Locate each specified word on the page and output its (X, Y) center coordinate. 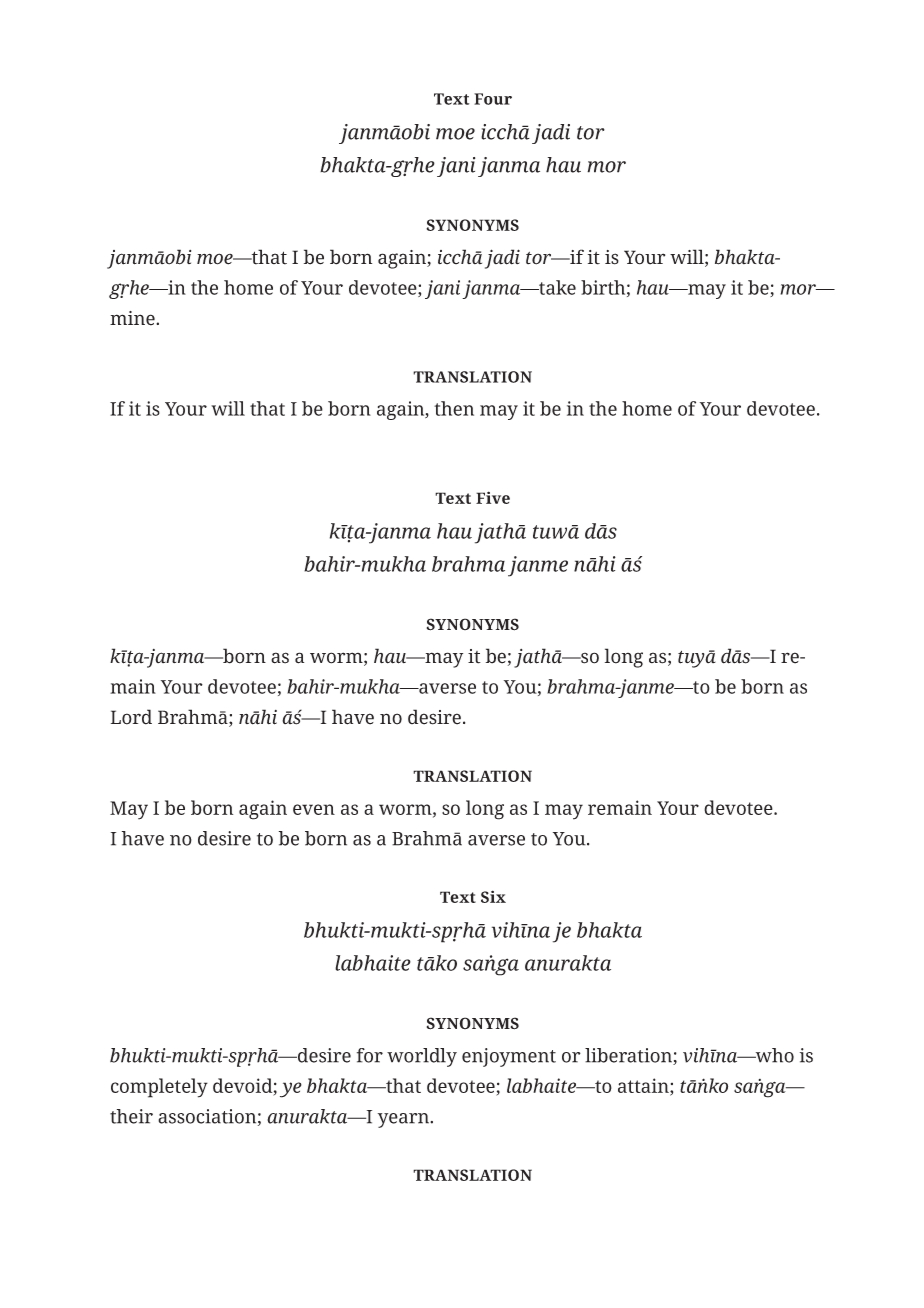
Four (493, 99)
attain (644, 1086)
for (370, 1055)
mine (133, 318)
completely (159, 1088)
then (454, 408)
